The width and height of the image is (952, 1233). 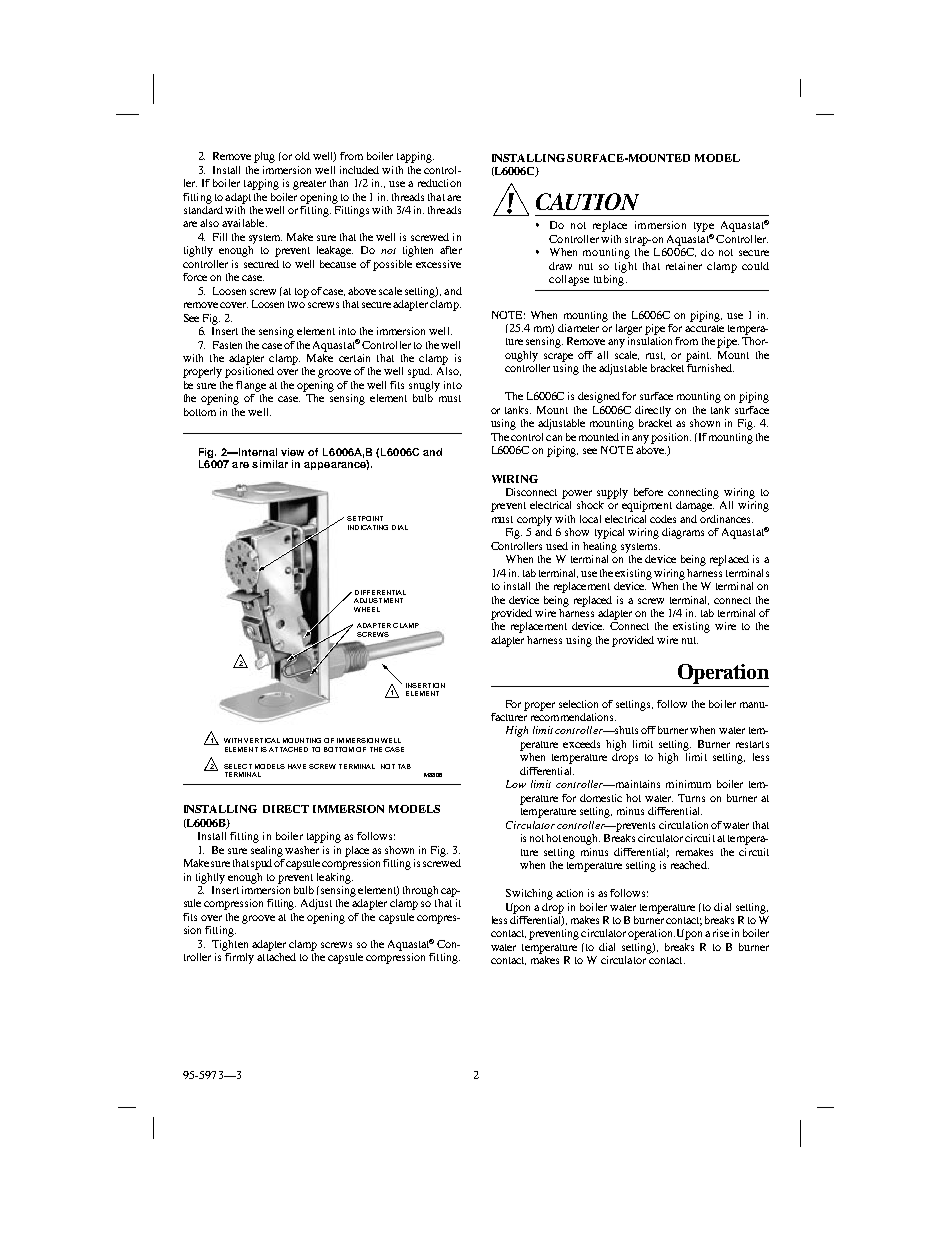 What do you see at coordinates (534, 520) in the image?
I see `comply` at bounding box center [534, 520].
